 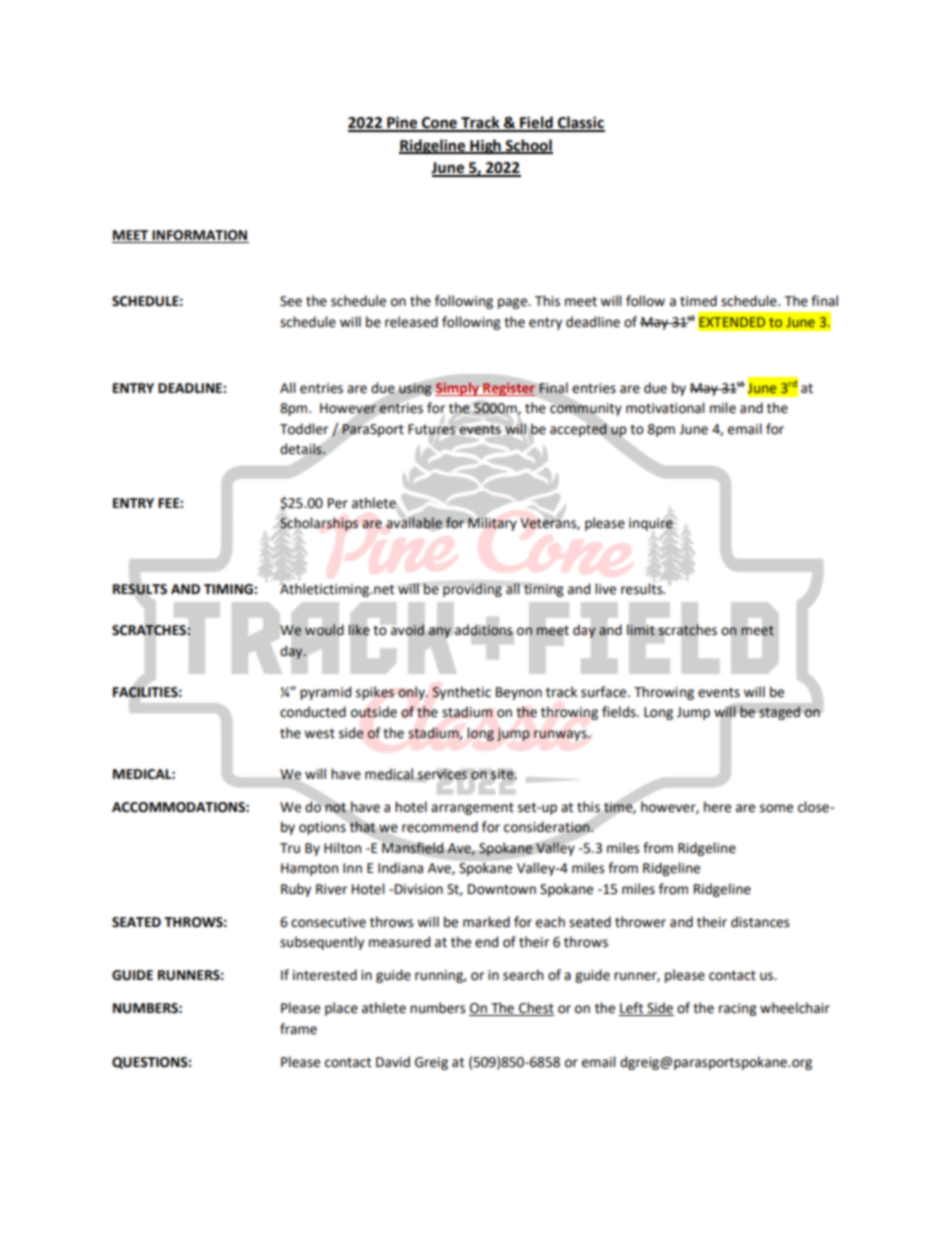 I want to click on live, so click(x=605, y=589).
